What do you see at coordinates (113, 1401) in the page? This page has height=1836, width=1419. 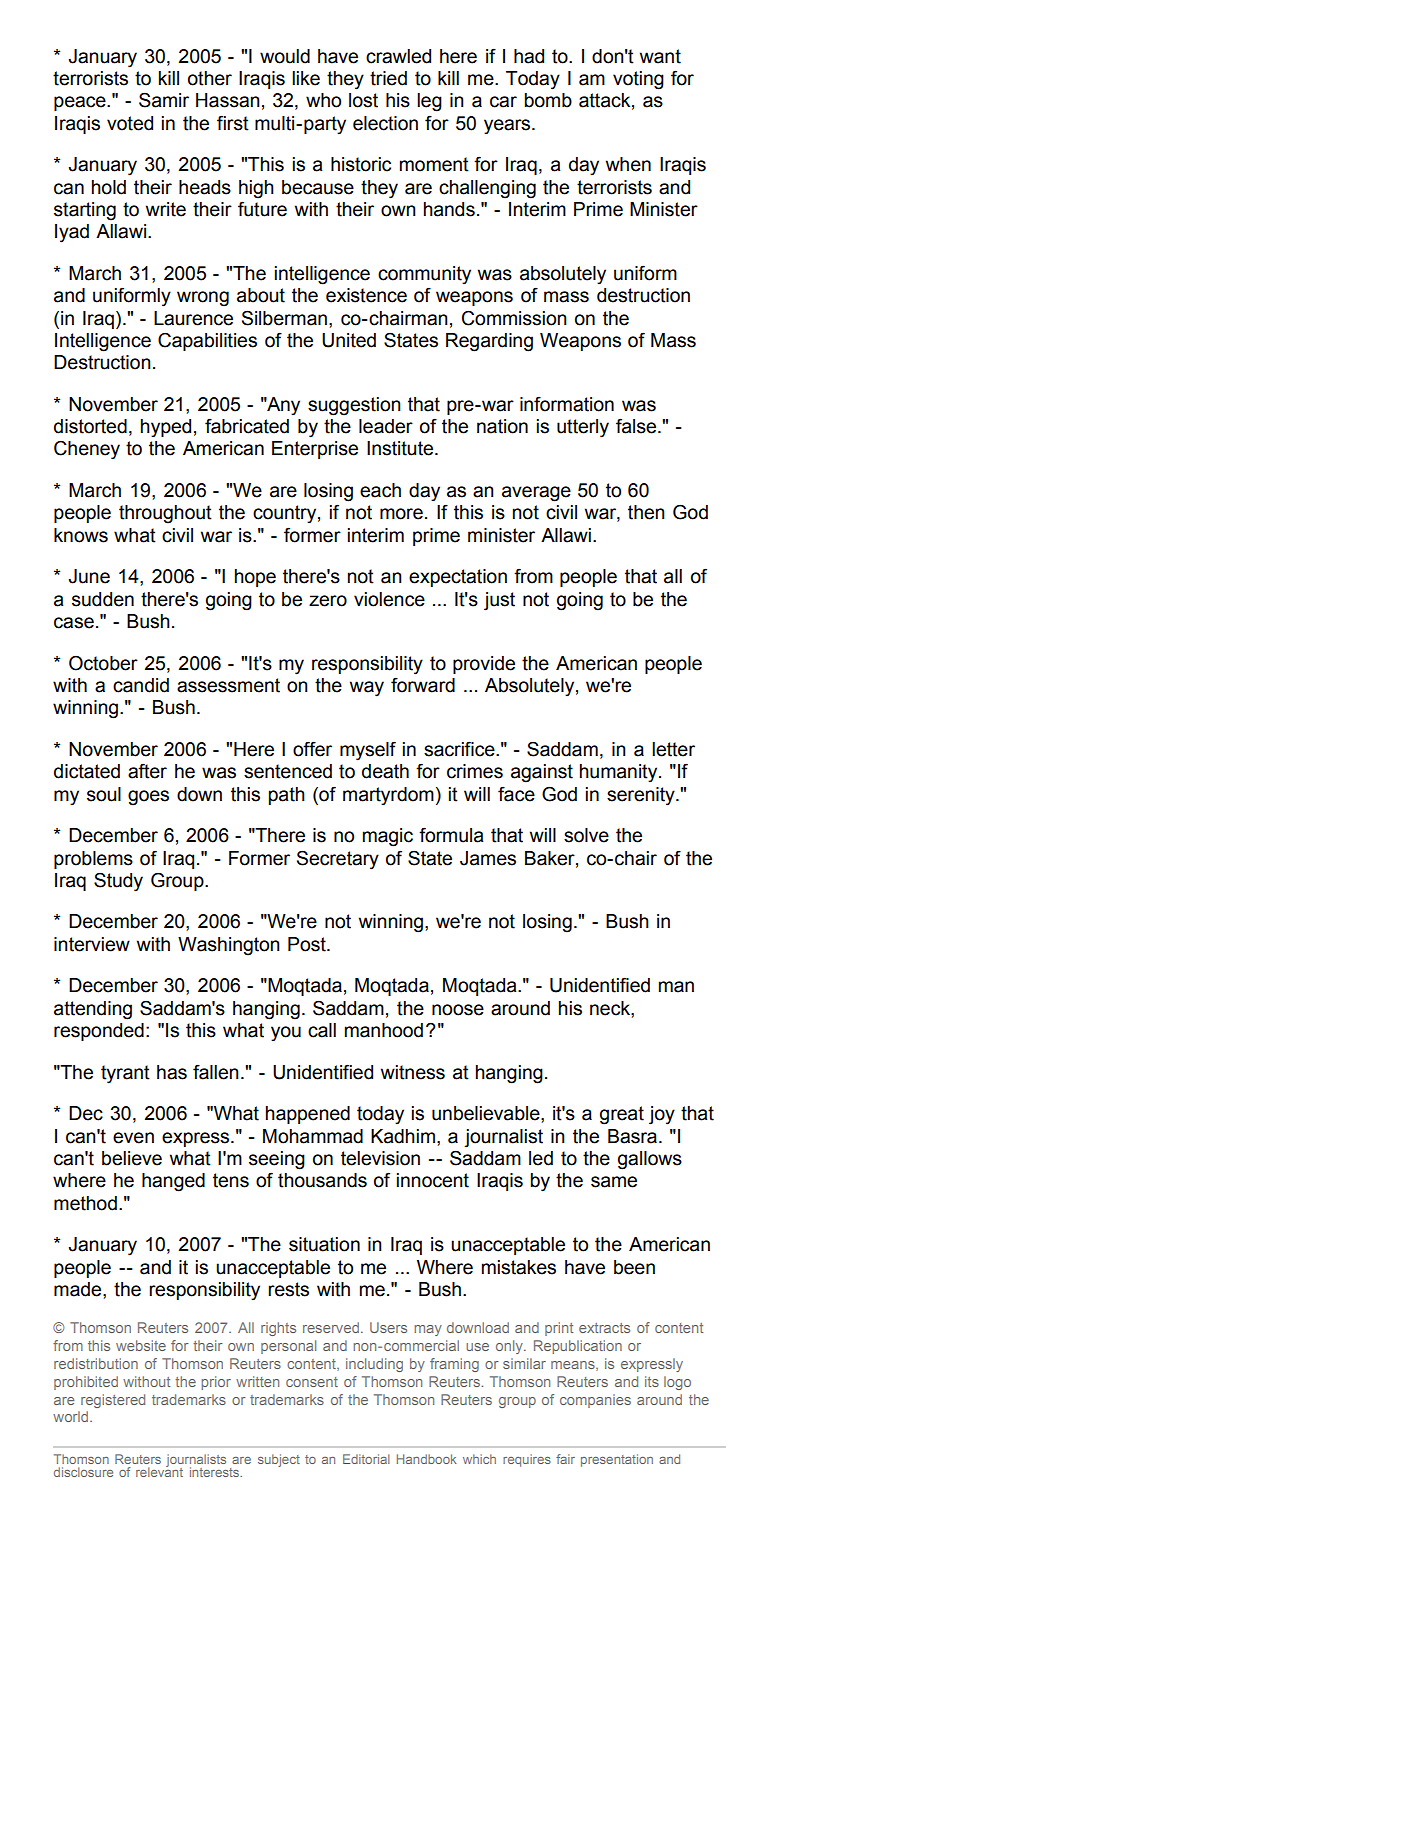 I see `registered` at bounding box center [113, 1401].
